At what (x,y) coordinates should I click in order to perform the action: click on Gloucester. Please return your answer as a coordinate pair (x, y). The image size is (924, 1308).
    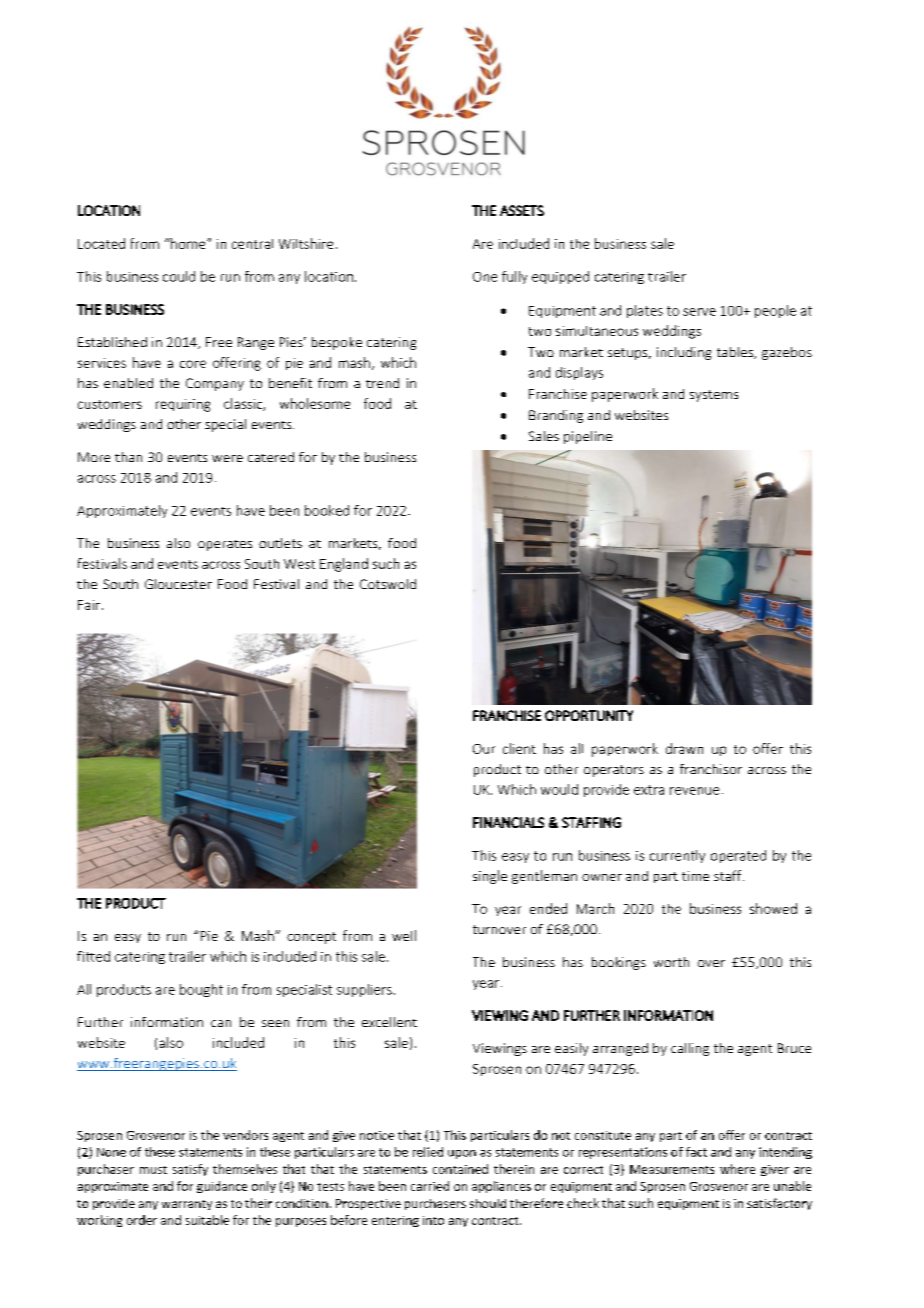
    Looking at the image, I should click on (178, 584).
